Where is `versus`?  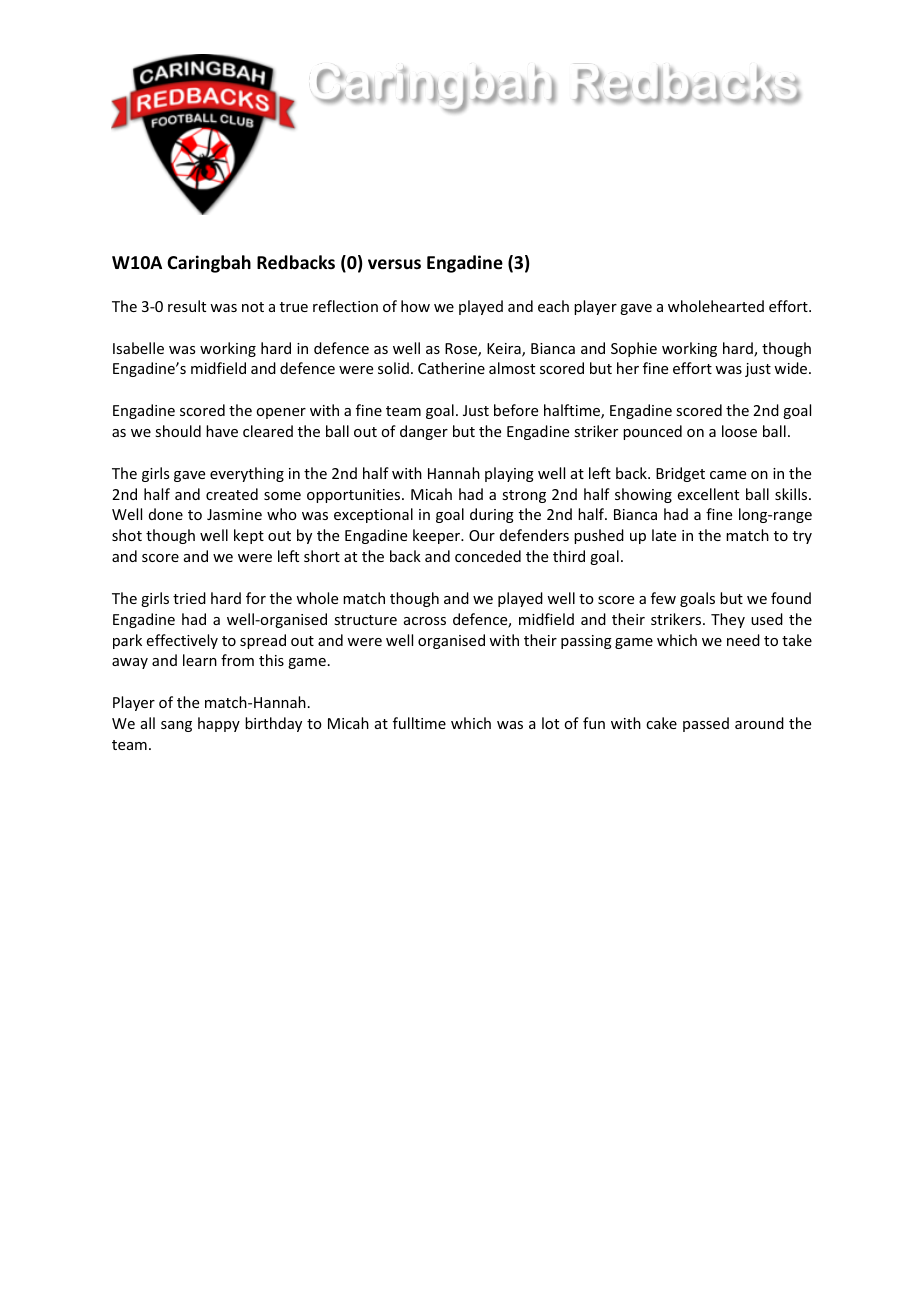
versus is located at coordinates (394, 264).
